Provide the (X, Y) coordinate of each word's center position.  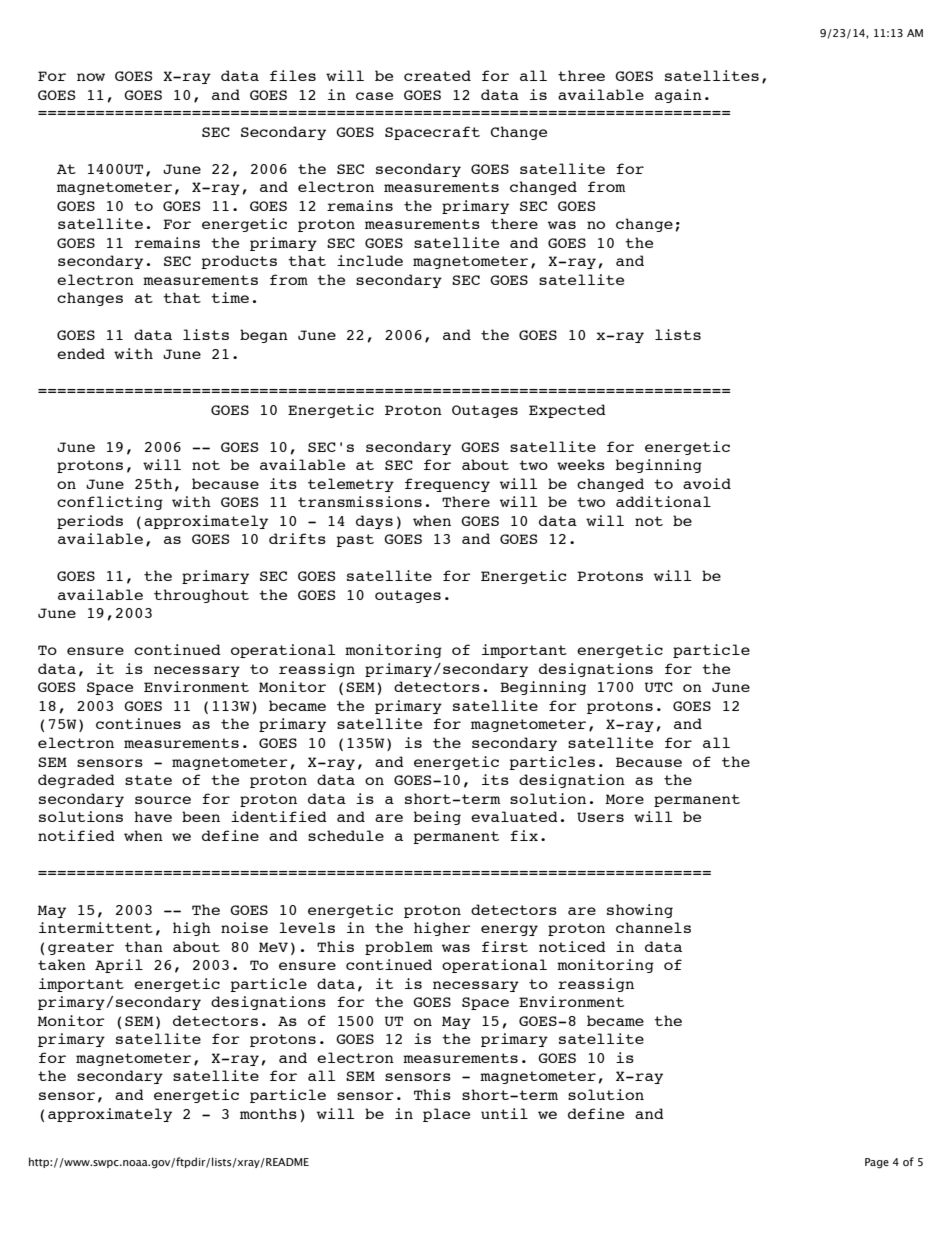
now (91, 77)
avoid (707, 483)
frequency (447, 485)
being (437, 818)
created (437, 75)
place (446, 1115)
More (624, 799)
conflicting (110, 503)
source (163, 800)
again (678, 96)
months (268, 1113)
